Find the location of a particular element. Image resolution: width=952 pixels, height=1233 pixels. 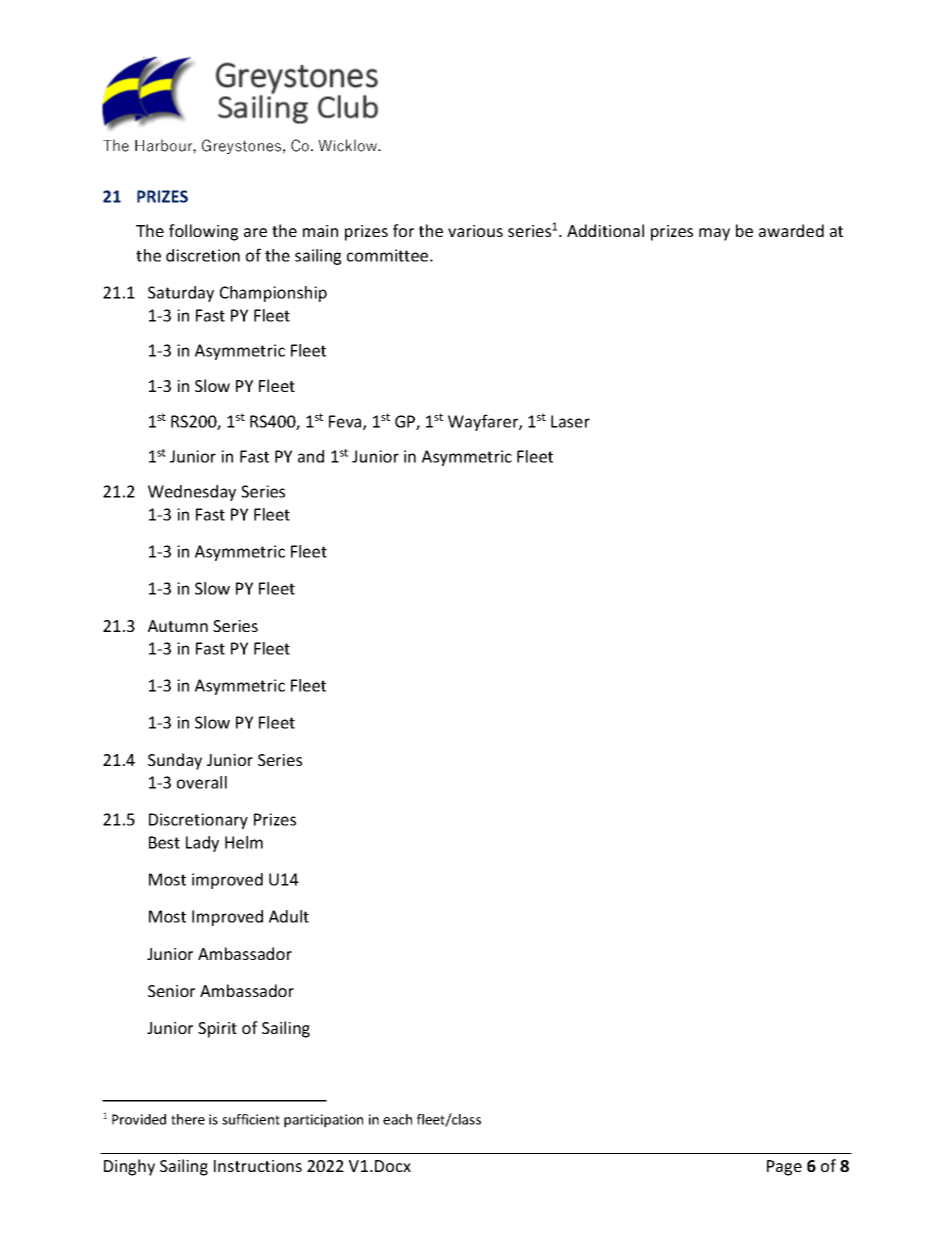

each is located at coordinates (397, 1119).
